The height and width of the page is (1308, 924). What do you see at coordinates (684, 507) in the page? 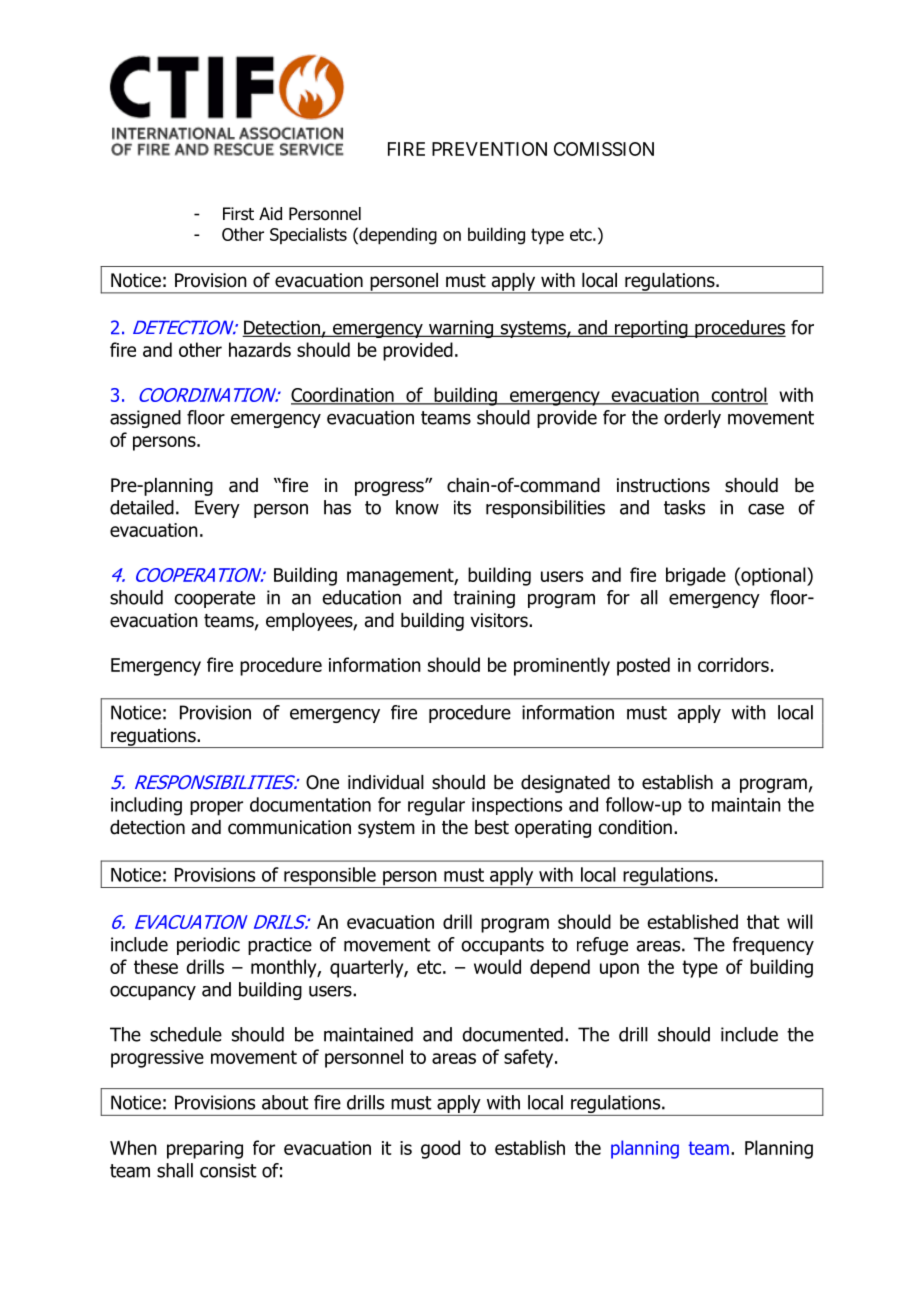
I see `tasks` at bounding box center [684, 507].
